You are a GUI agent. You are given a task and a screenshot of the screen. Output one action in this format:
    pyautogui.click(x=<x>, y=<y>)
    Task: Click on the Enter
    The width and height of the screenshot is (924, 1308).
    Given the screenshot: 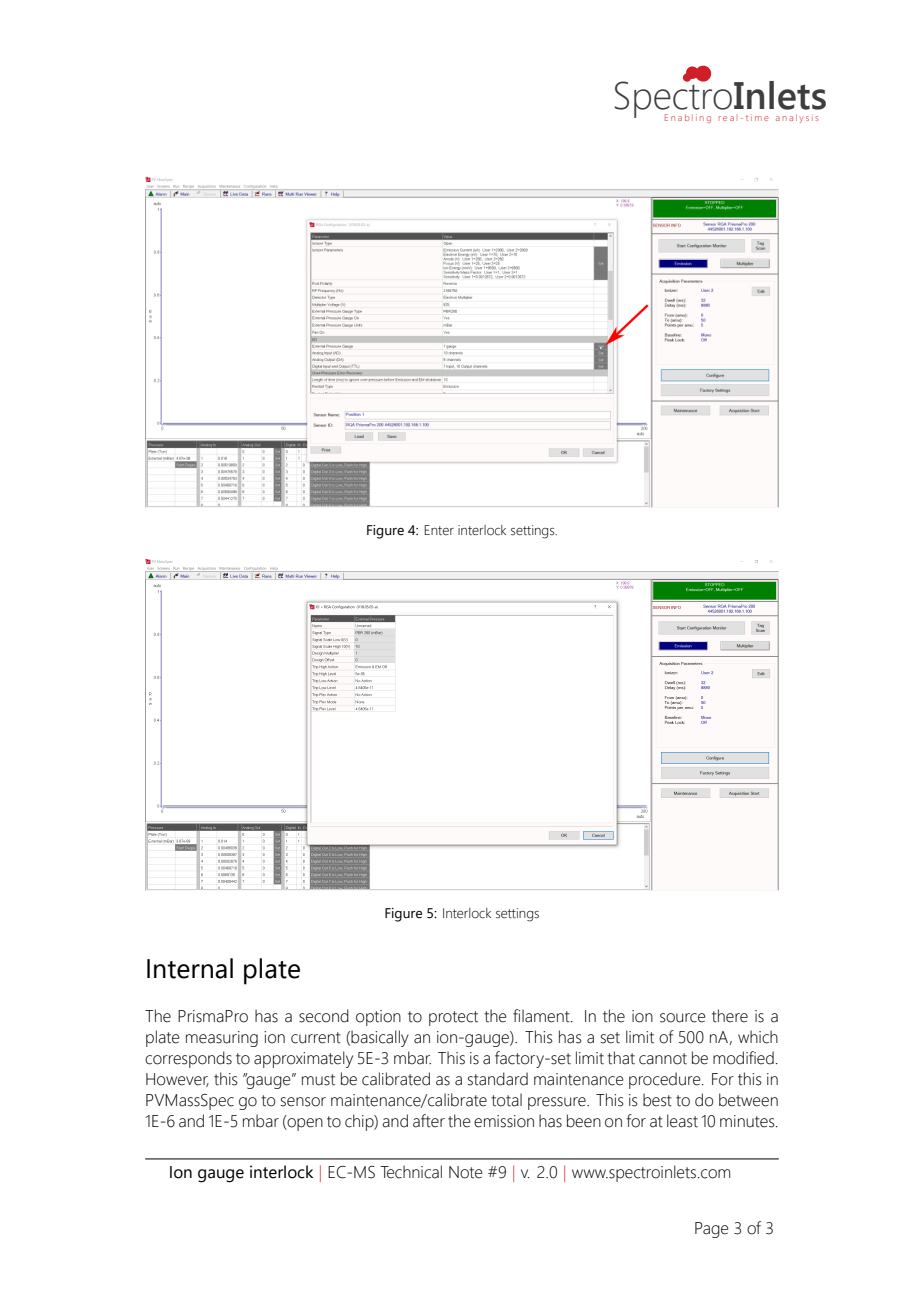 What is the action you would take?
    pyautogui.click(x=439, y=530)
